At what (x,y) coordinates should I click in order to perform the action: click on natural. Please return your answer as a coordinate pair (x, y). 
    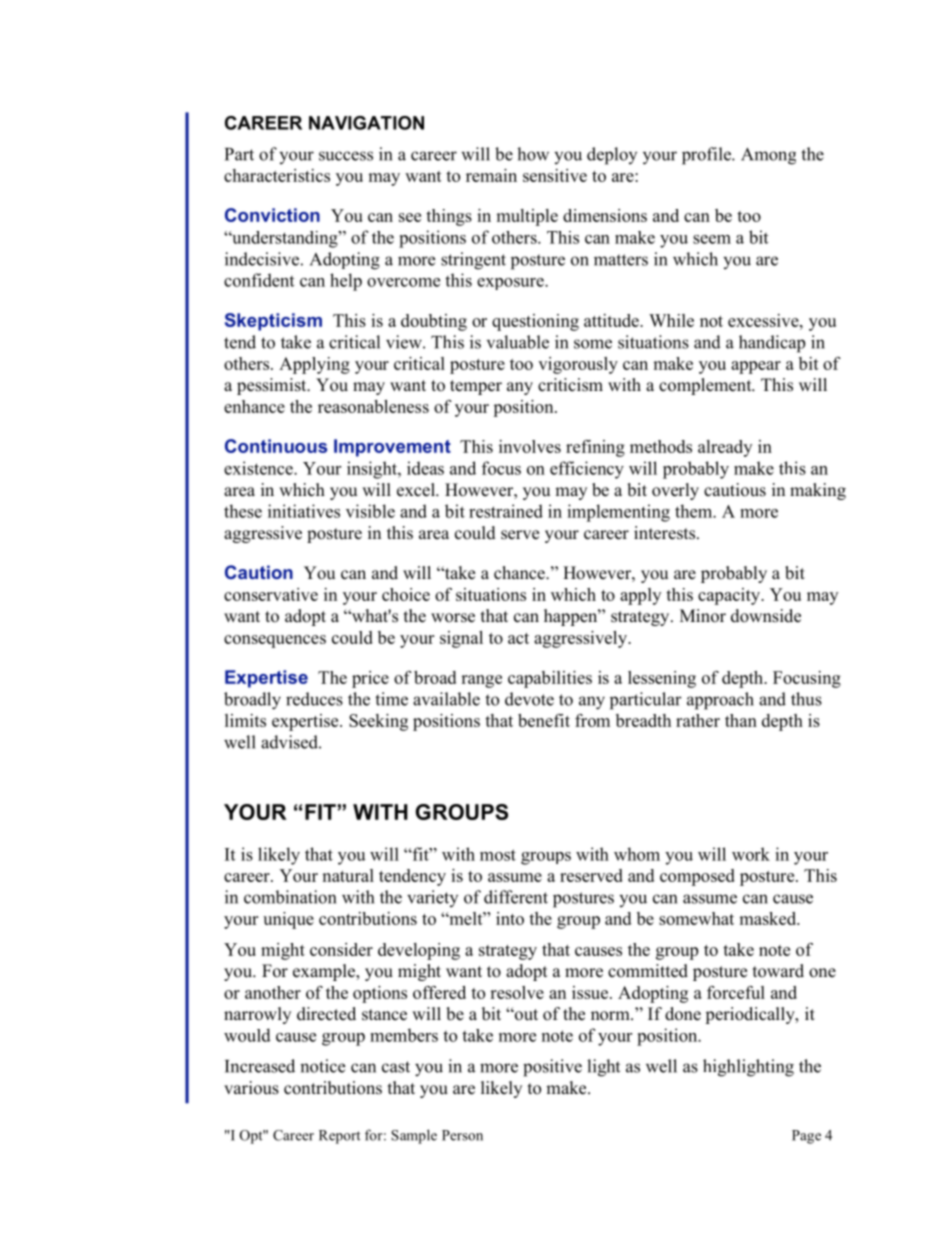
    Looking at the image, I should click on (348, 875).
